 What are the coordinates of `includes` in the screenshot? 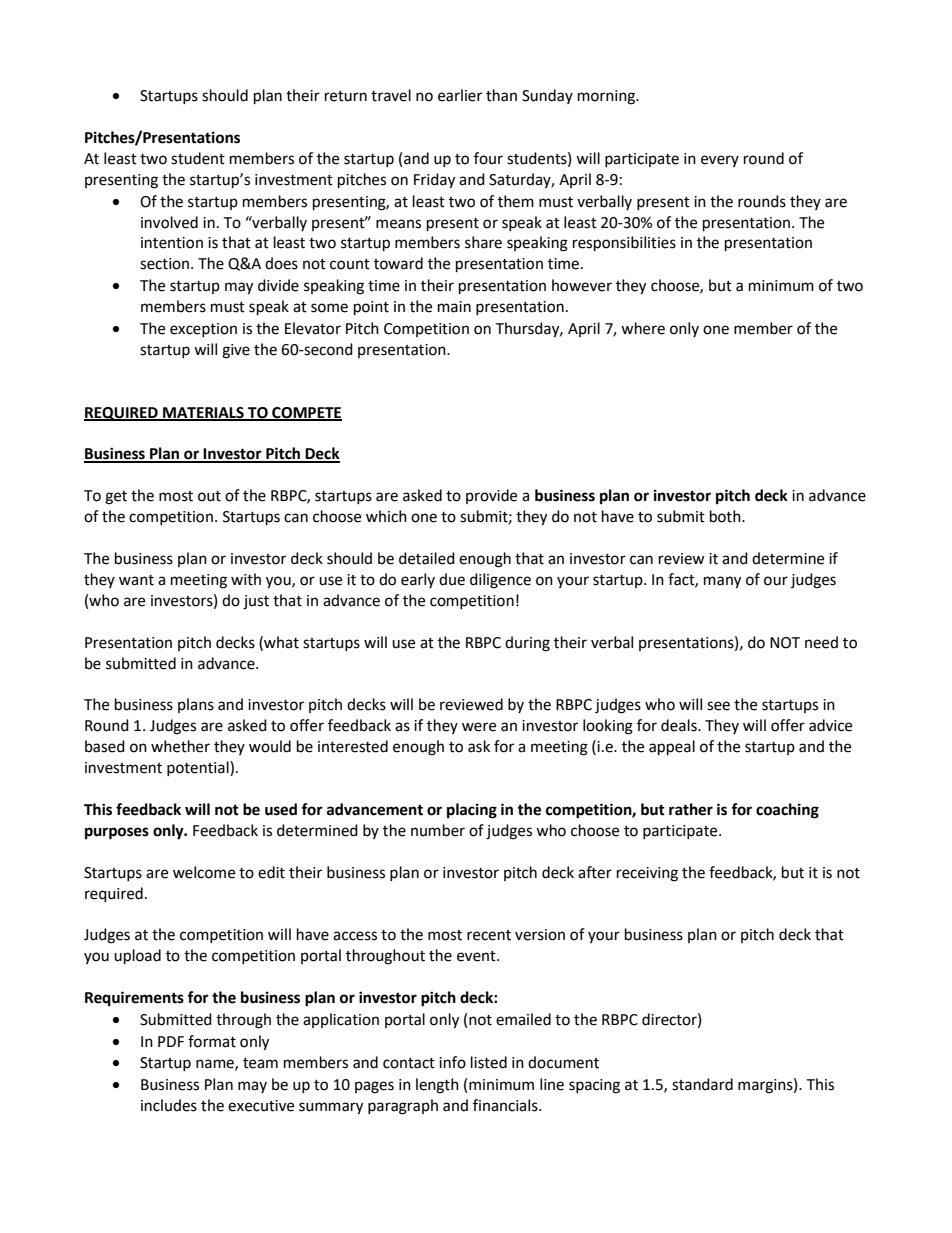 It's located at (169, 1105).
